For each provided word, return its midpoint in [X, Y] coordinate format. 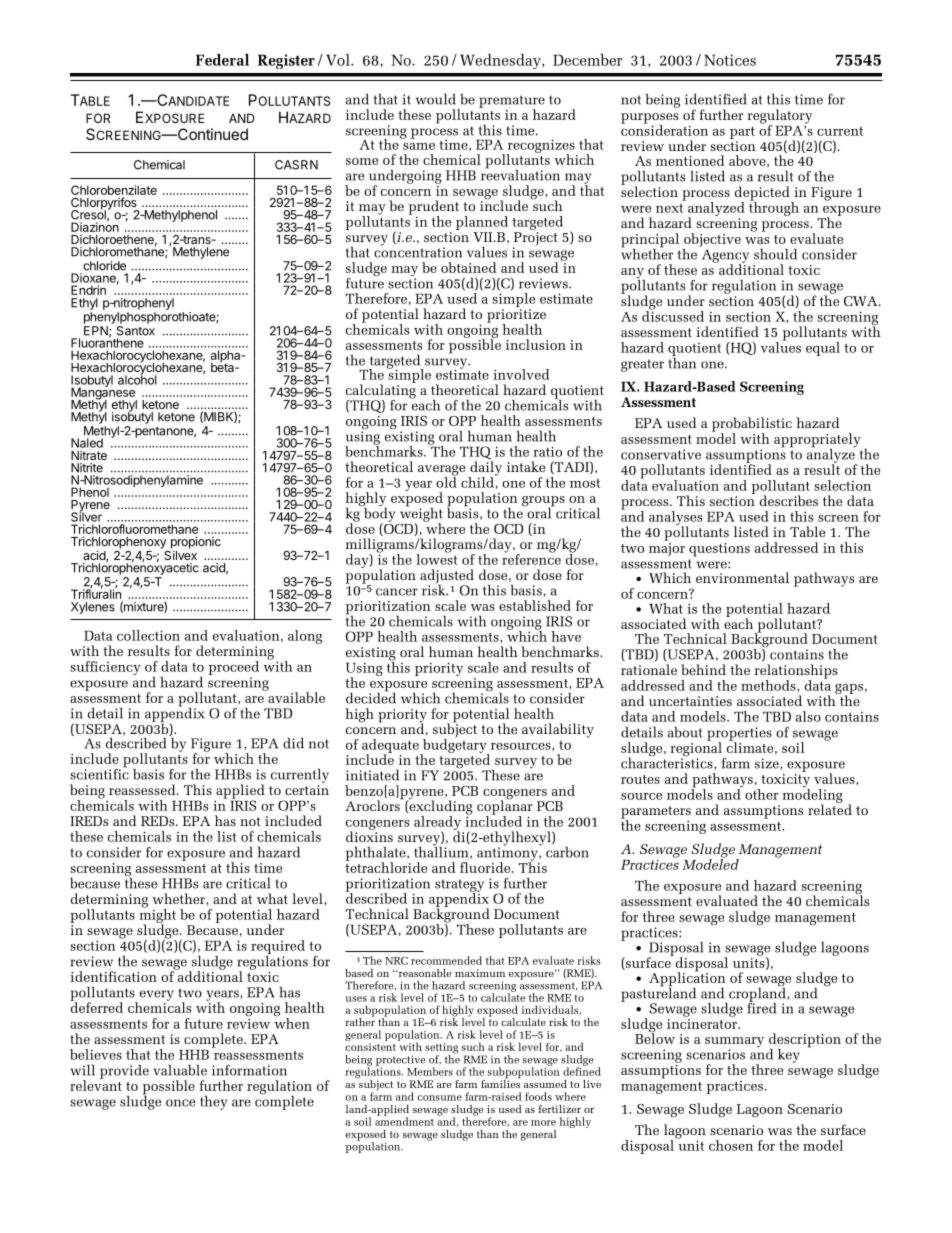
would [436, 99]
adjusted [447, 577]
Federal [222, 60]
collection [148, 635]
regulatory [779, 117]
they [213, 1103]
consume [439, 1098]
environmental [742, 577]
